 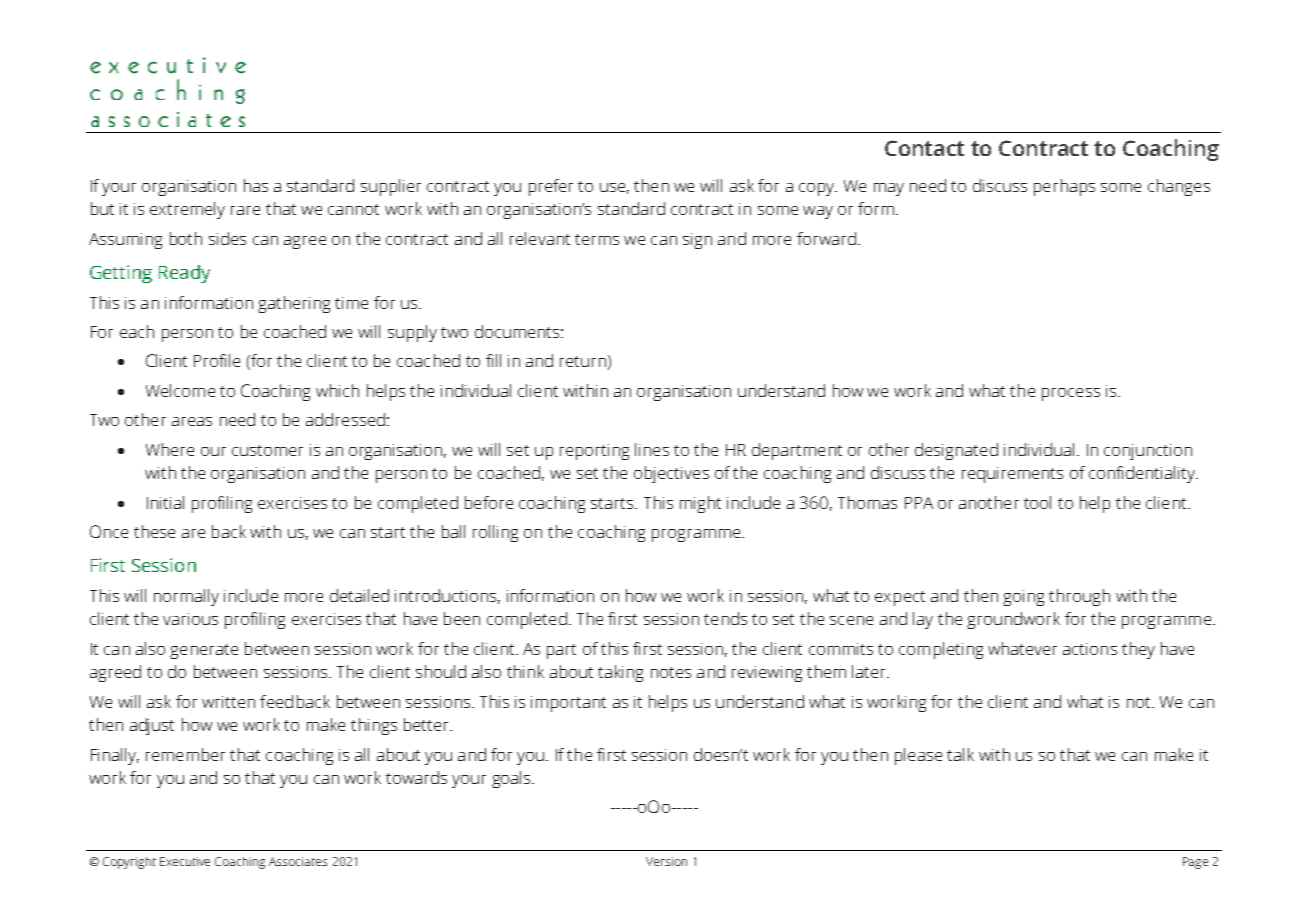 What do you see at coordinates (652, 449) in the page?
I see `lines` at bounding box center [652, 449].
